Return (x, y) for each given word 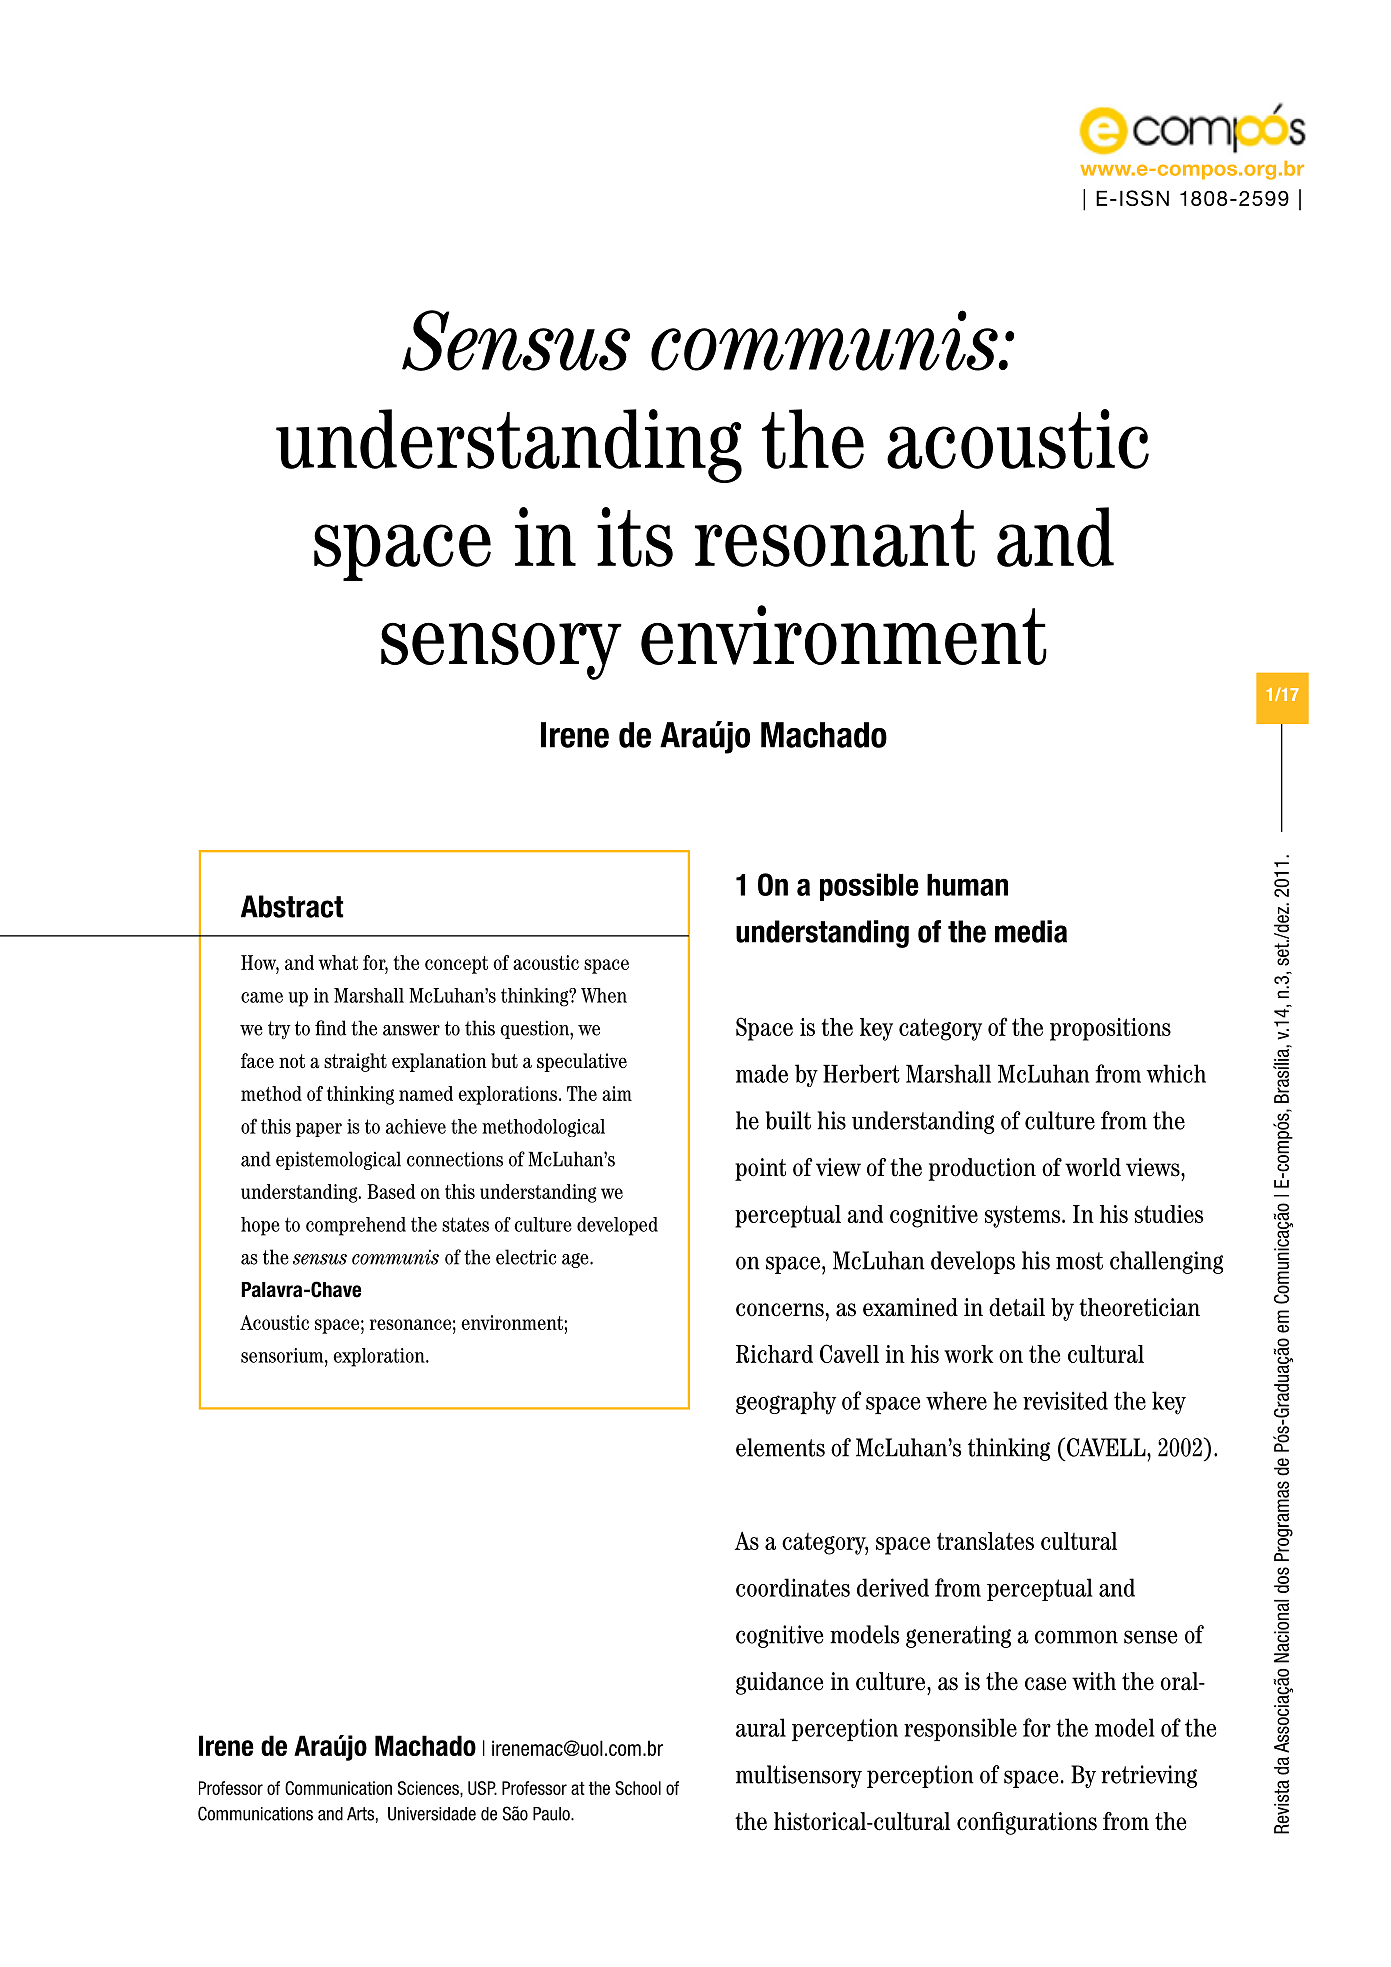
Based (391, 1191)
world (1093, 1167)
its (635, 537)
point (760, 1169)
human (967, 885)
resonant (835, 538)
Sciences (429, 1788)
